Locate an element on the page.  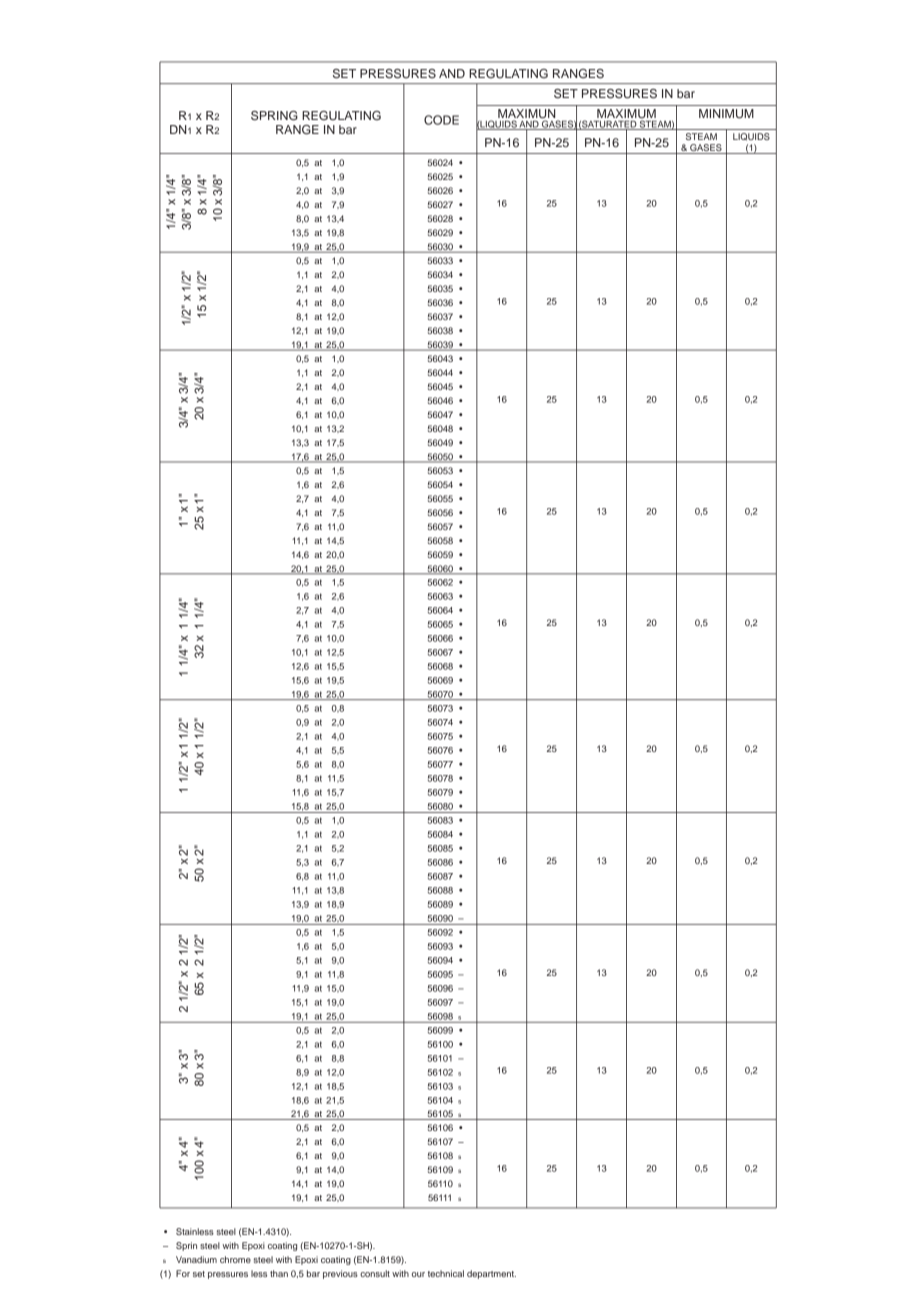
MINIMUM is located at coordinates (726, 114).
